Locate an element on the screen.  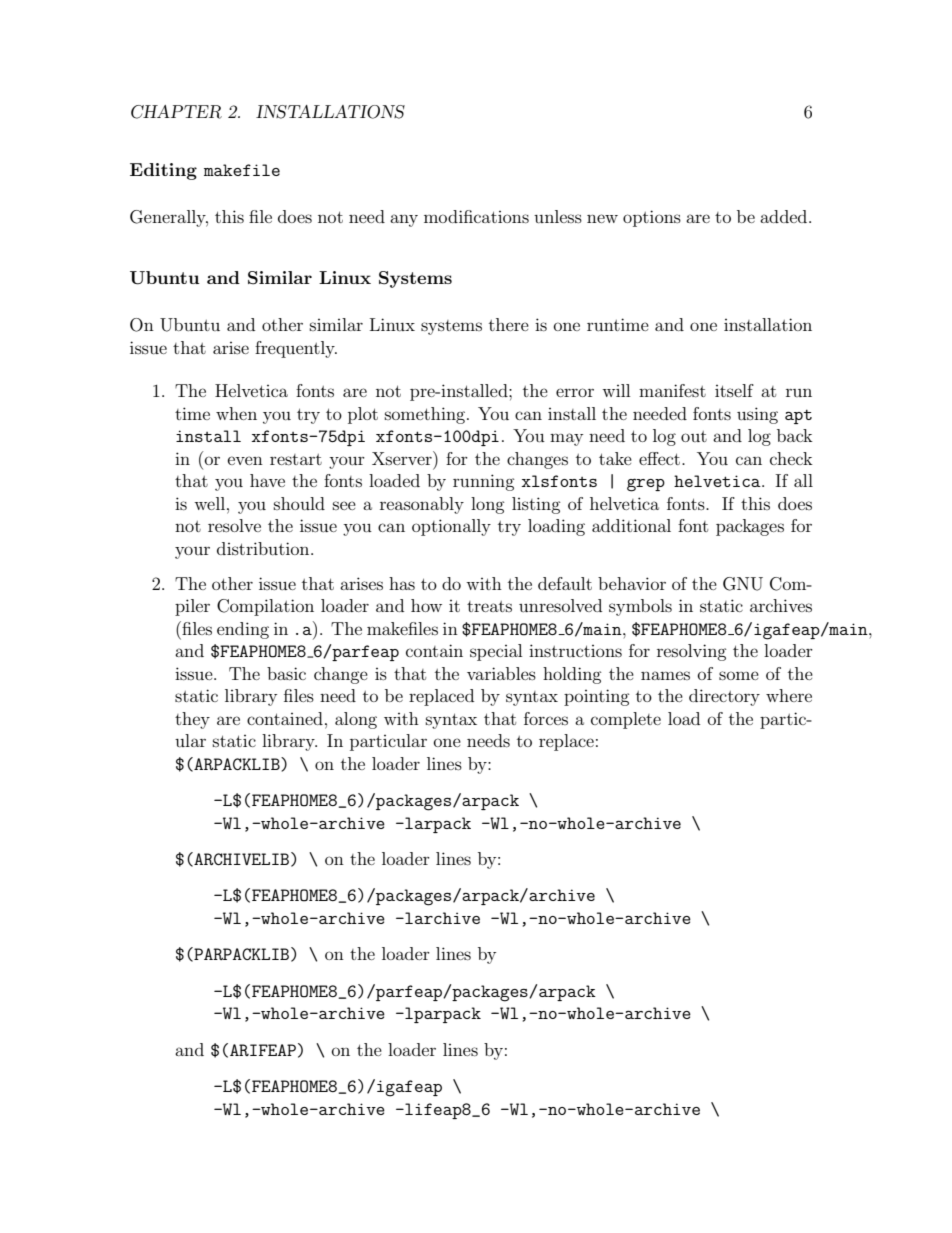
they is located at coordinates (192, 720).
